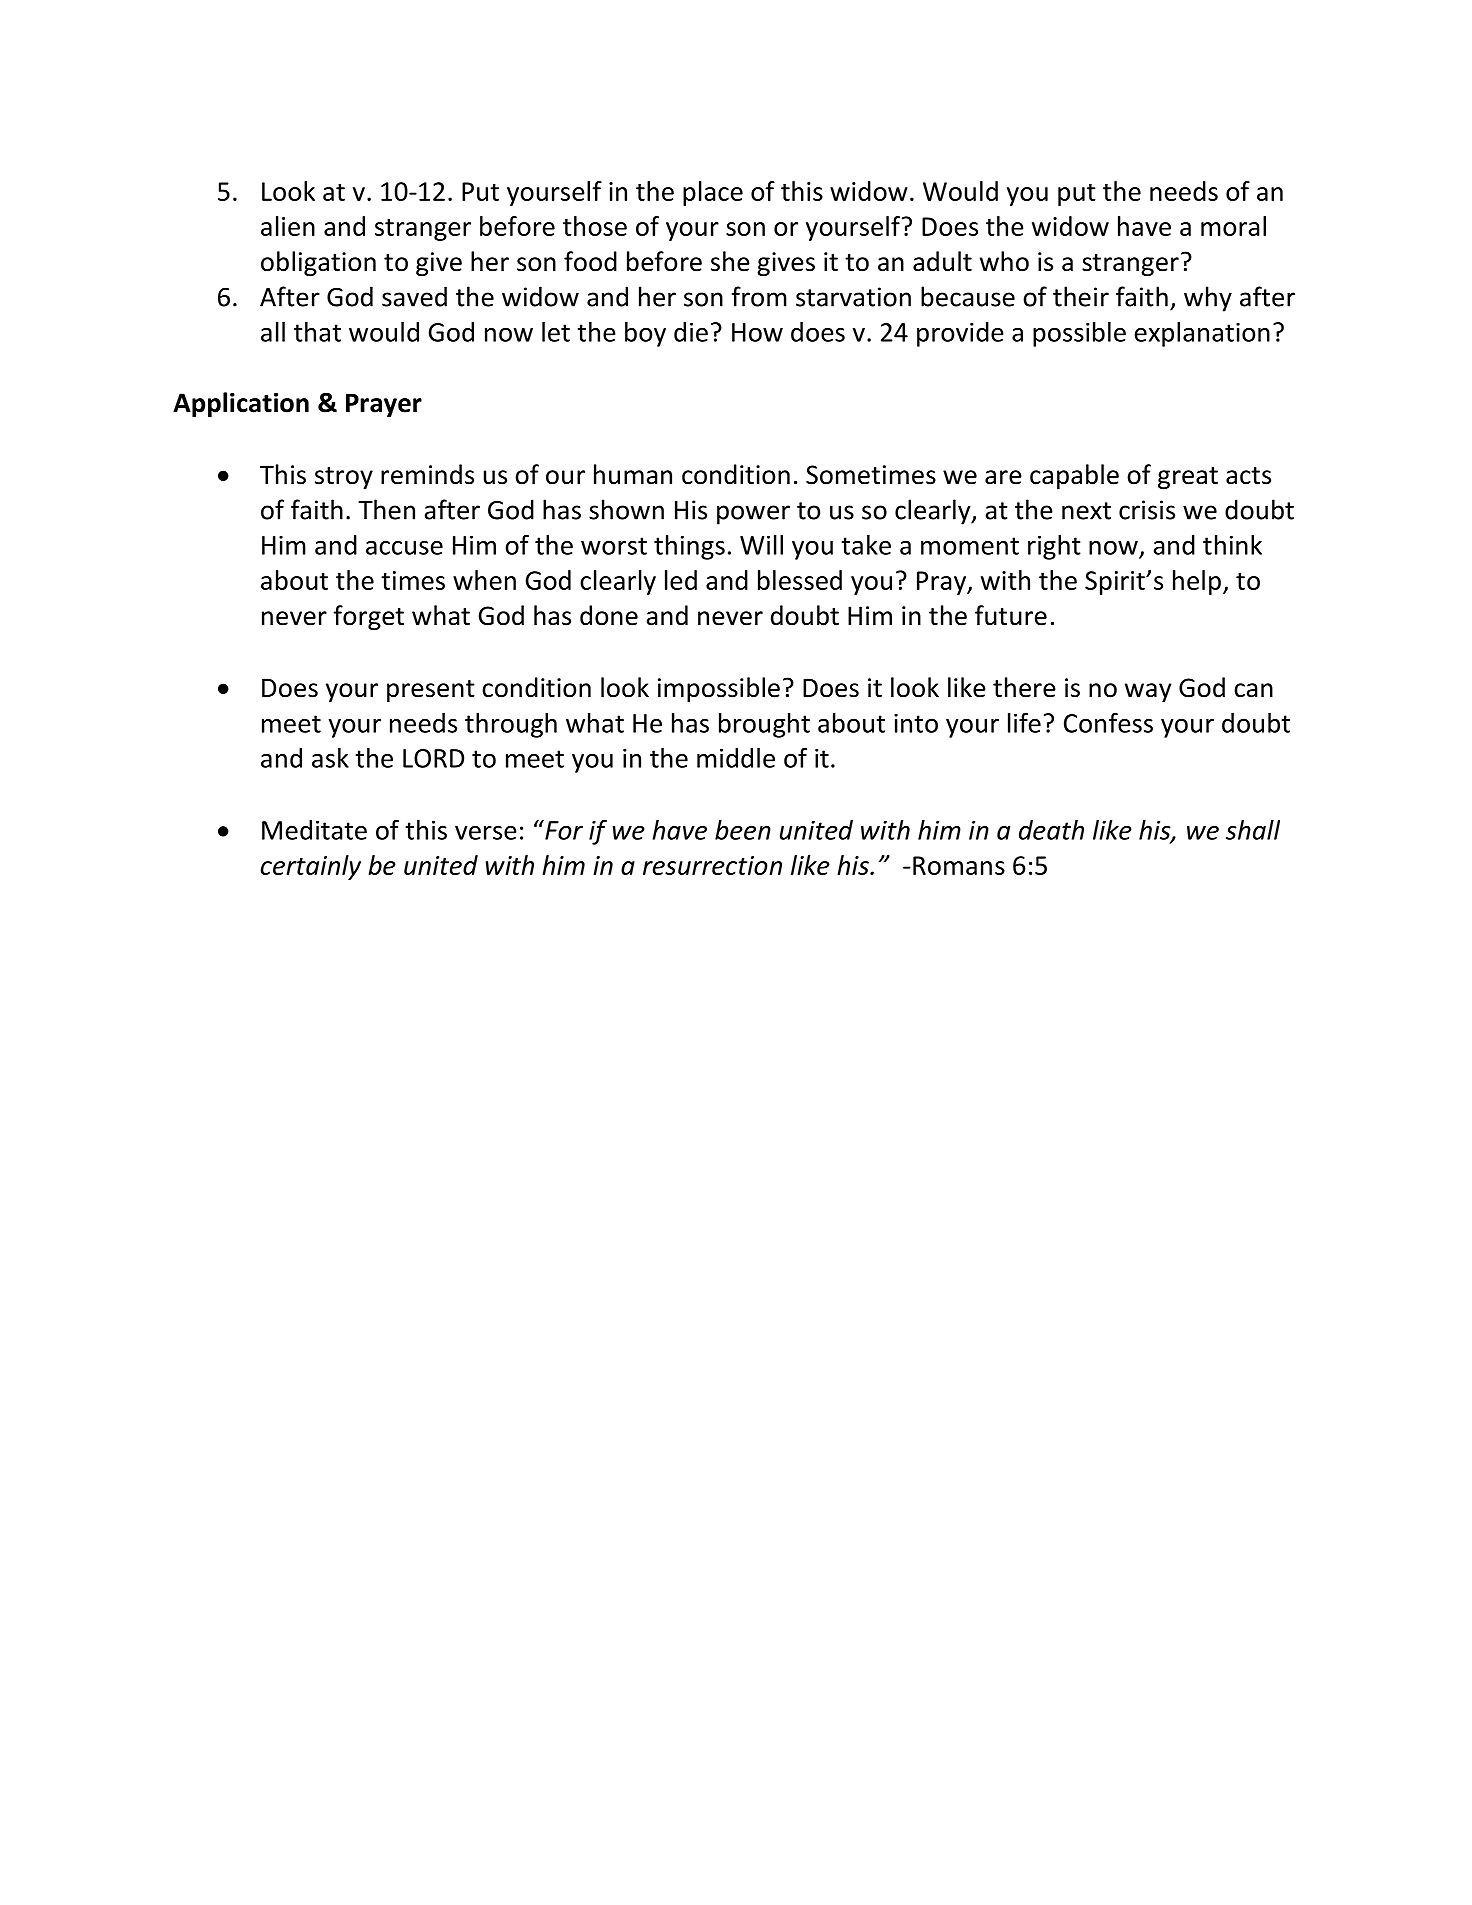 The height and width of the page is (1905, 1472). Describe the element at coordinates (288, 226) in the page. I see `alien` at that location.
